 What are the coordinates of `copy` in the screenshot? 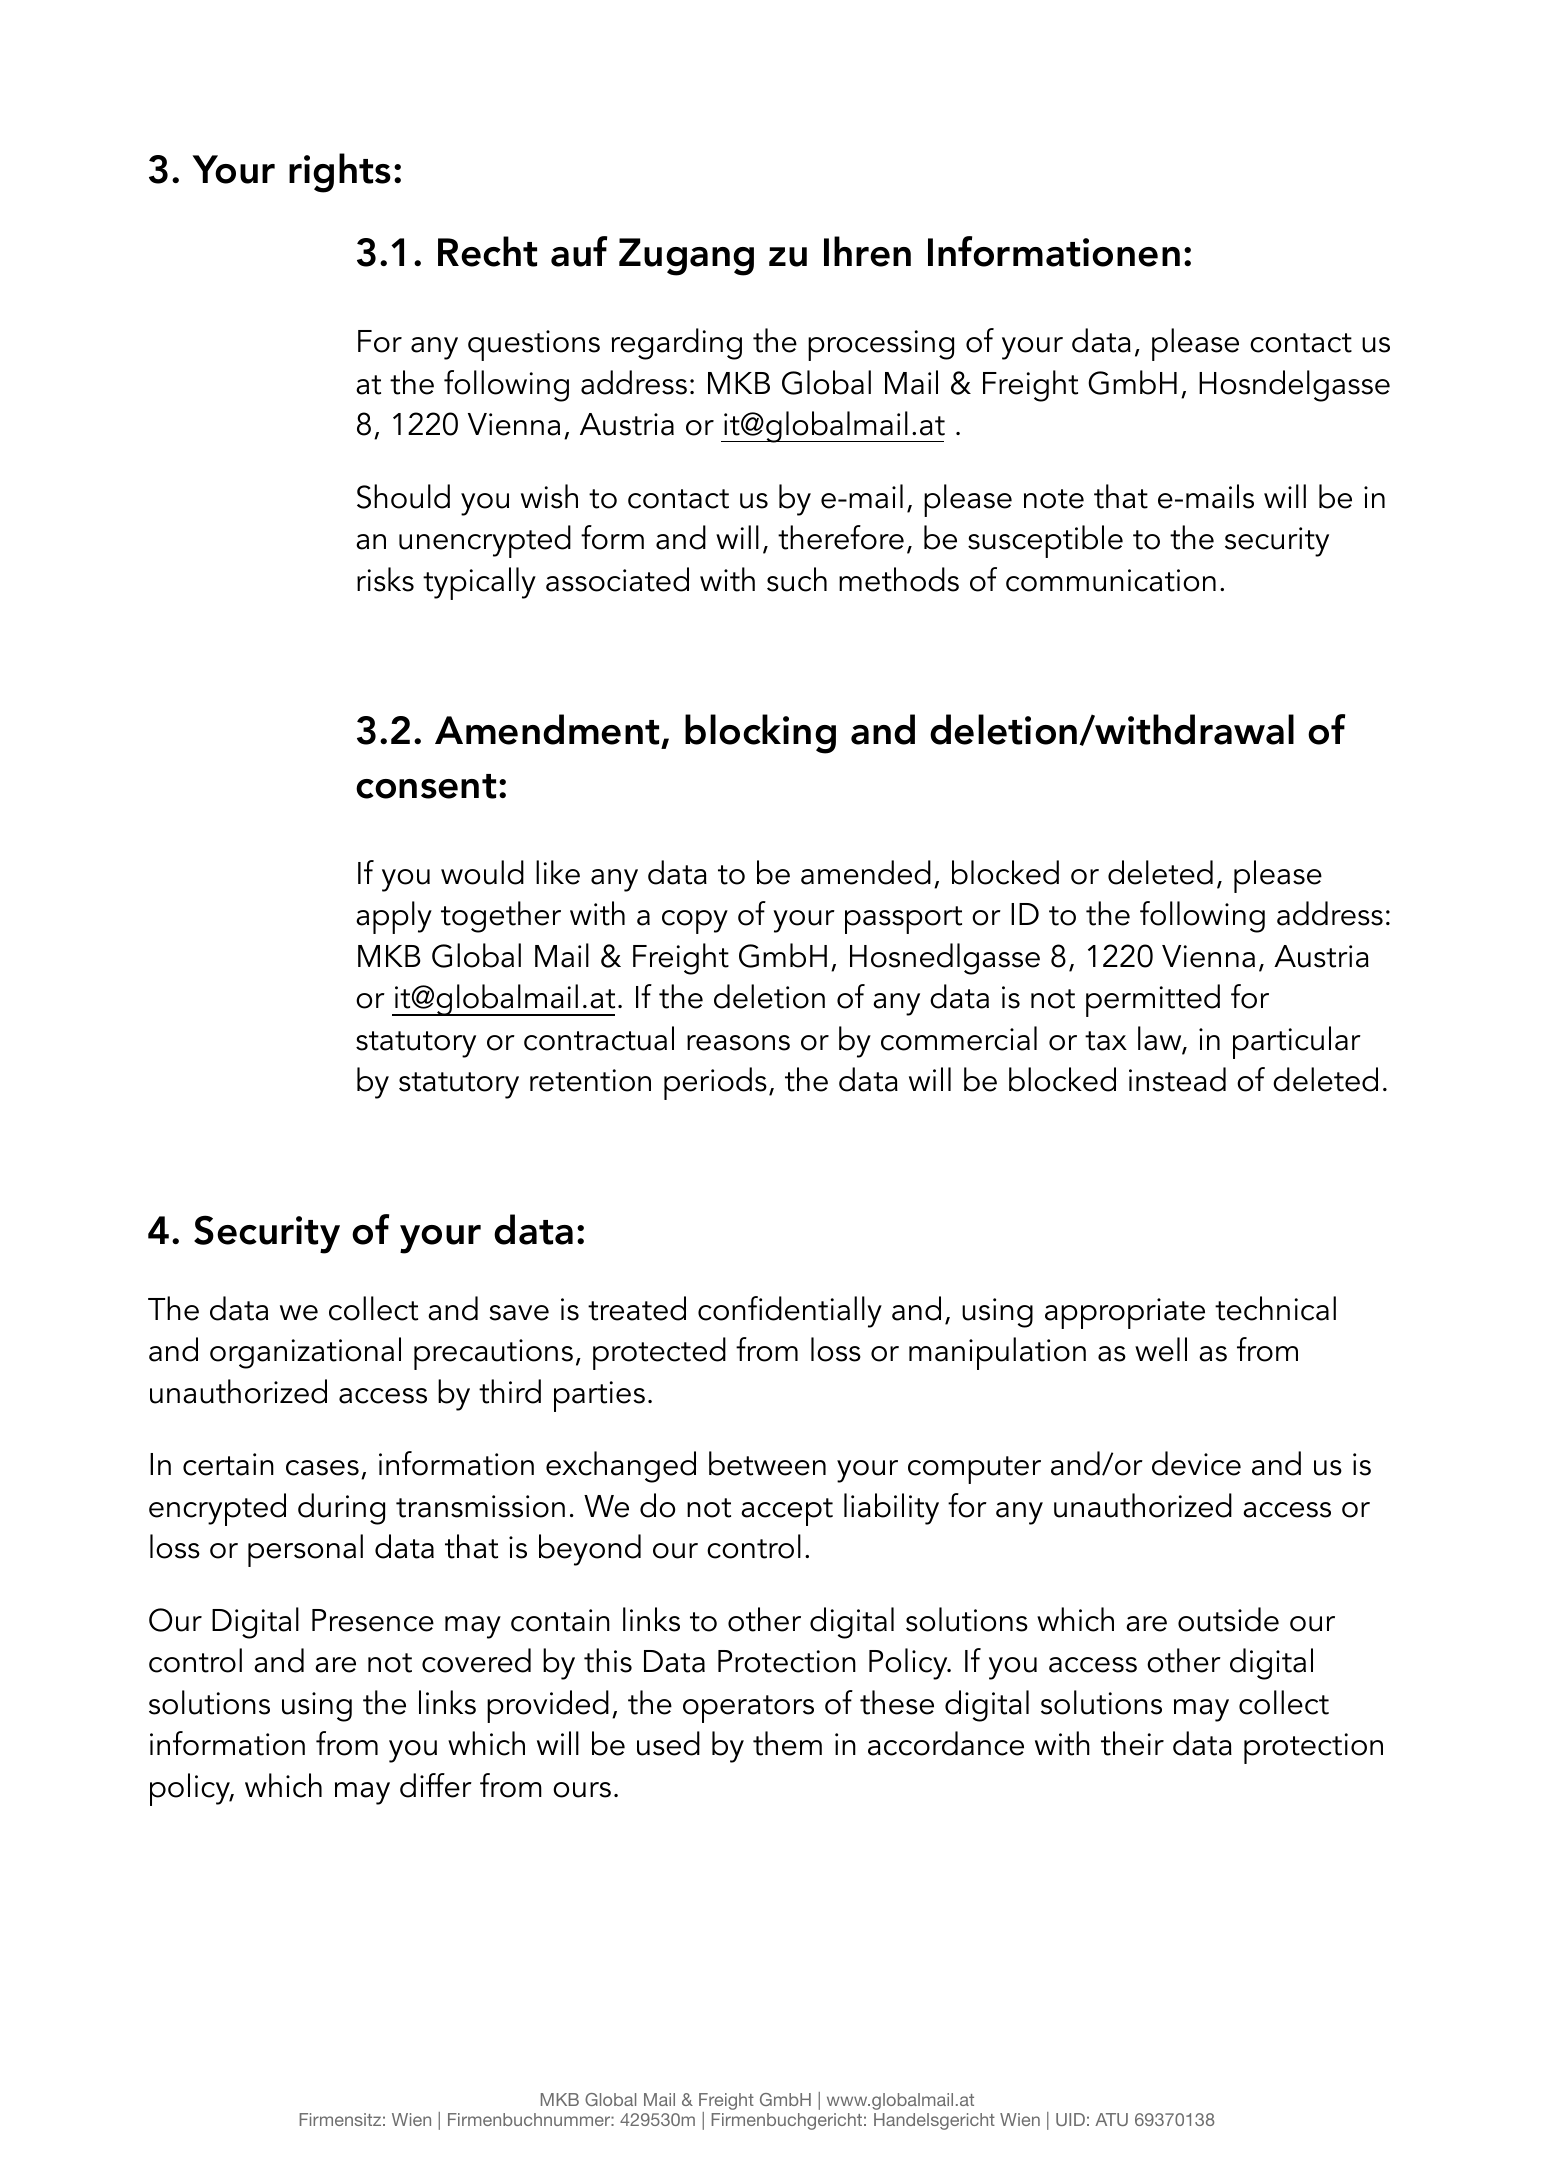 It's located at (695, 922).
